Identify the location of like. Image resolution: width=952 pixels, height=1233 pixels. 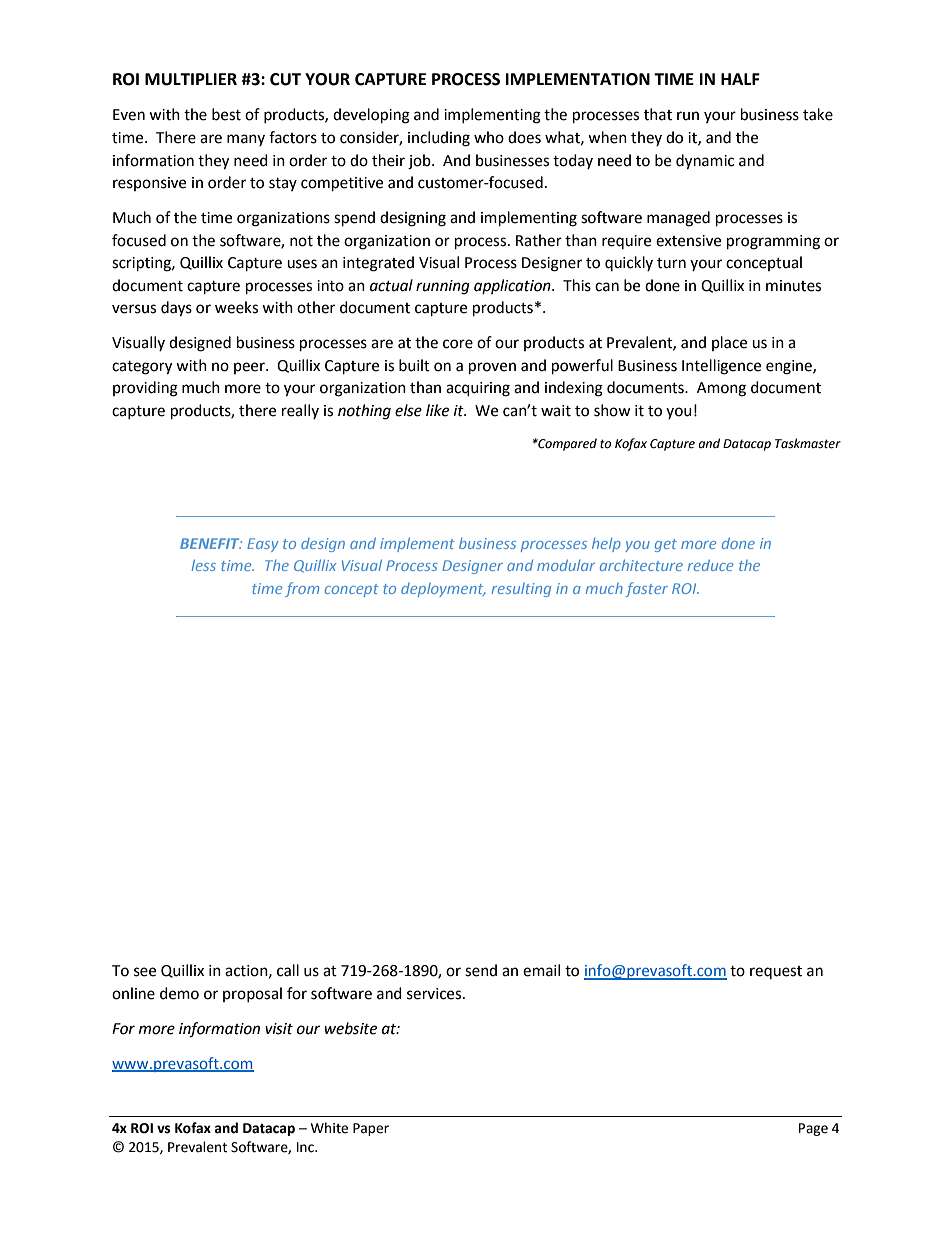
(437, 410).
